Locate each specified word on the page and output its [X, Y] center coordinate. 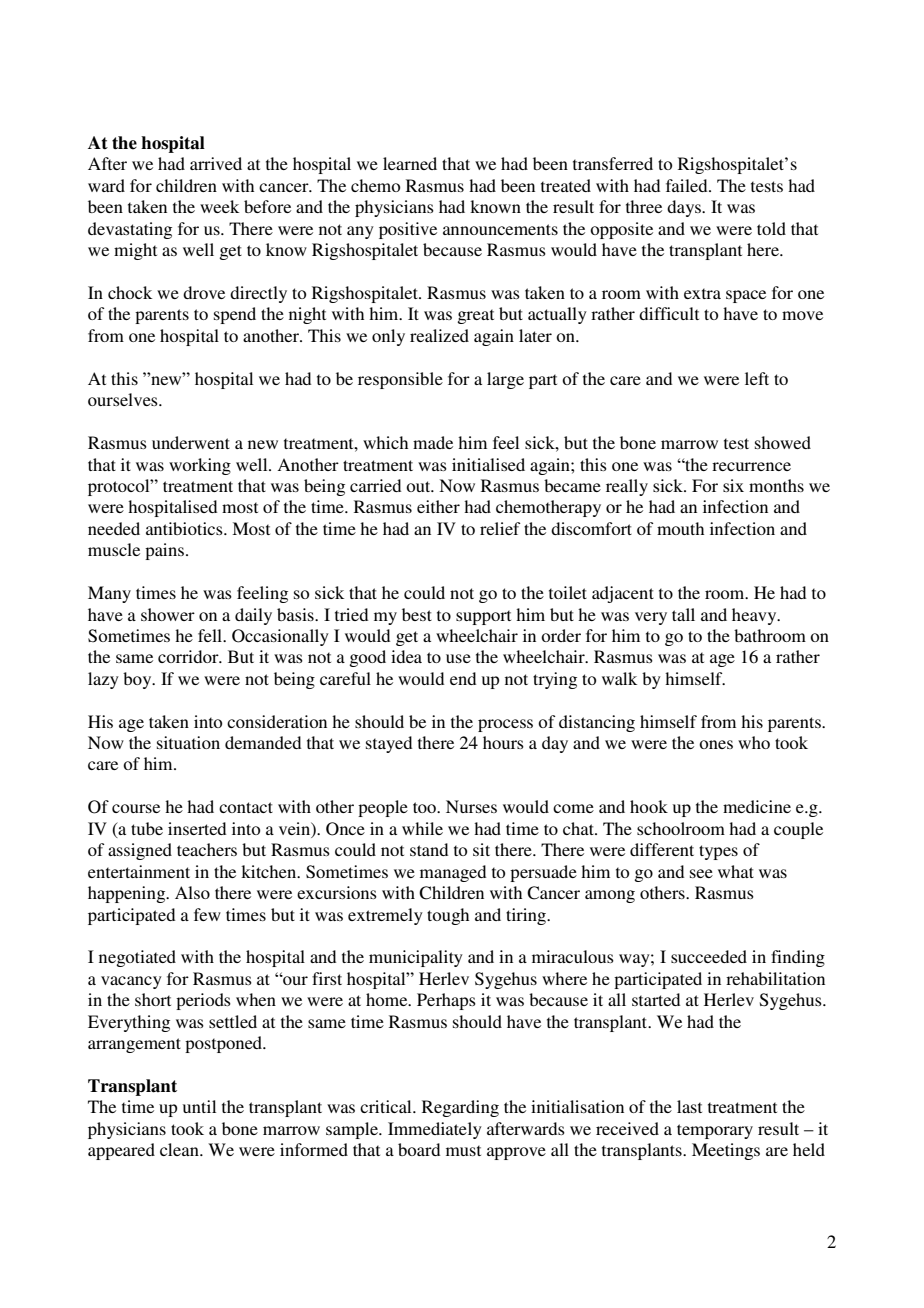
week [219, 206]
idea [406, 656]
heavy [755, 616]
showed [783, 442]
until [199, 1106]
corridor [189, 656]
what [736, 871]
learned [410, 163]
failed [688, 185]
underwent [191, 442]
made [433, 442]
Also [192, 892]
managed [453, 873]
